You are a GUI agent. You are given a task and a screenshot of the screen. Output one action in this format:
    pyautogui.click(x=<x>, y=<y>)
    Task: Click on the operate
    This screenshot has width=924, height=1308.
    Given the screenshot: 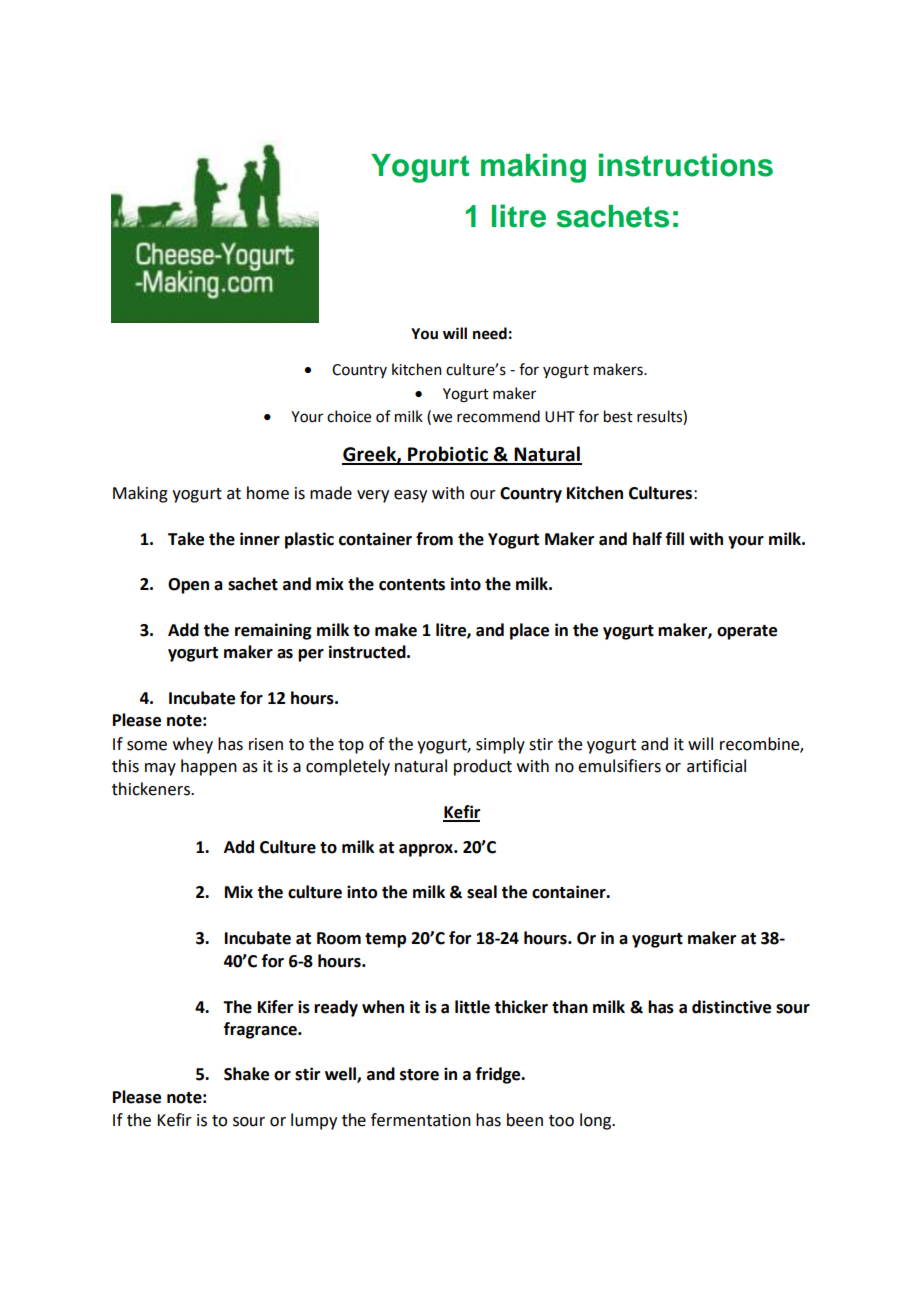 What is the action you would take?
    pyautogui.click(x=747, y=632)
